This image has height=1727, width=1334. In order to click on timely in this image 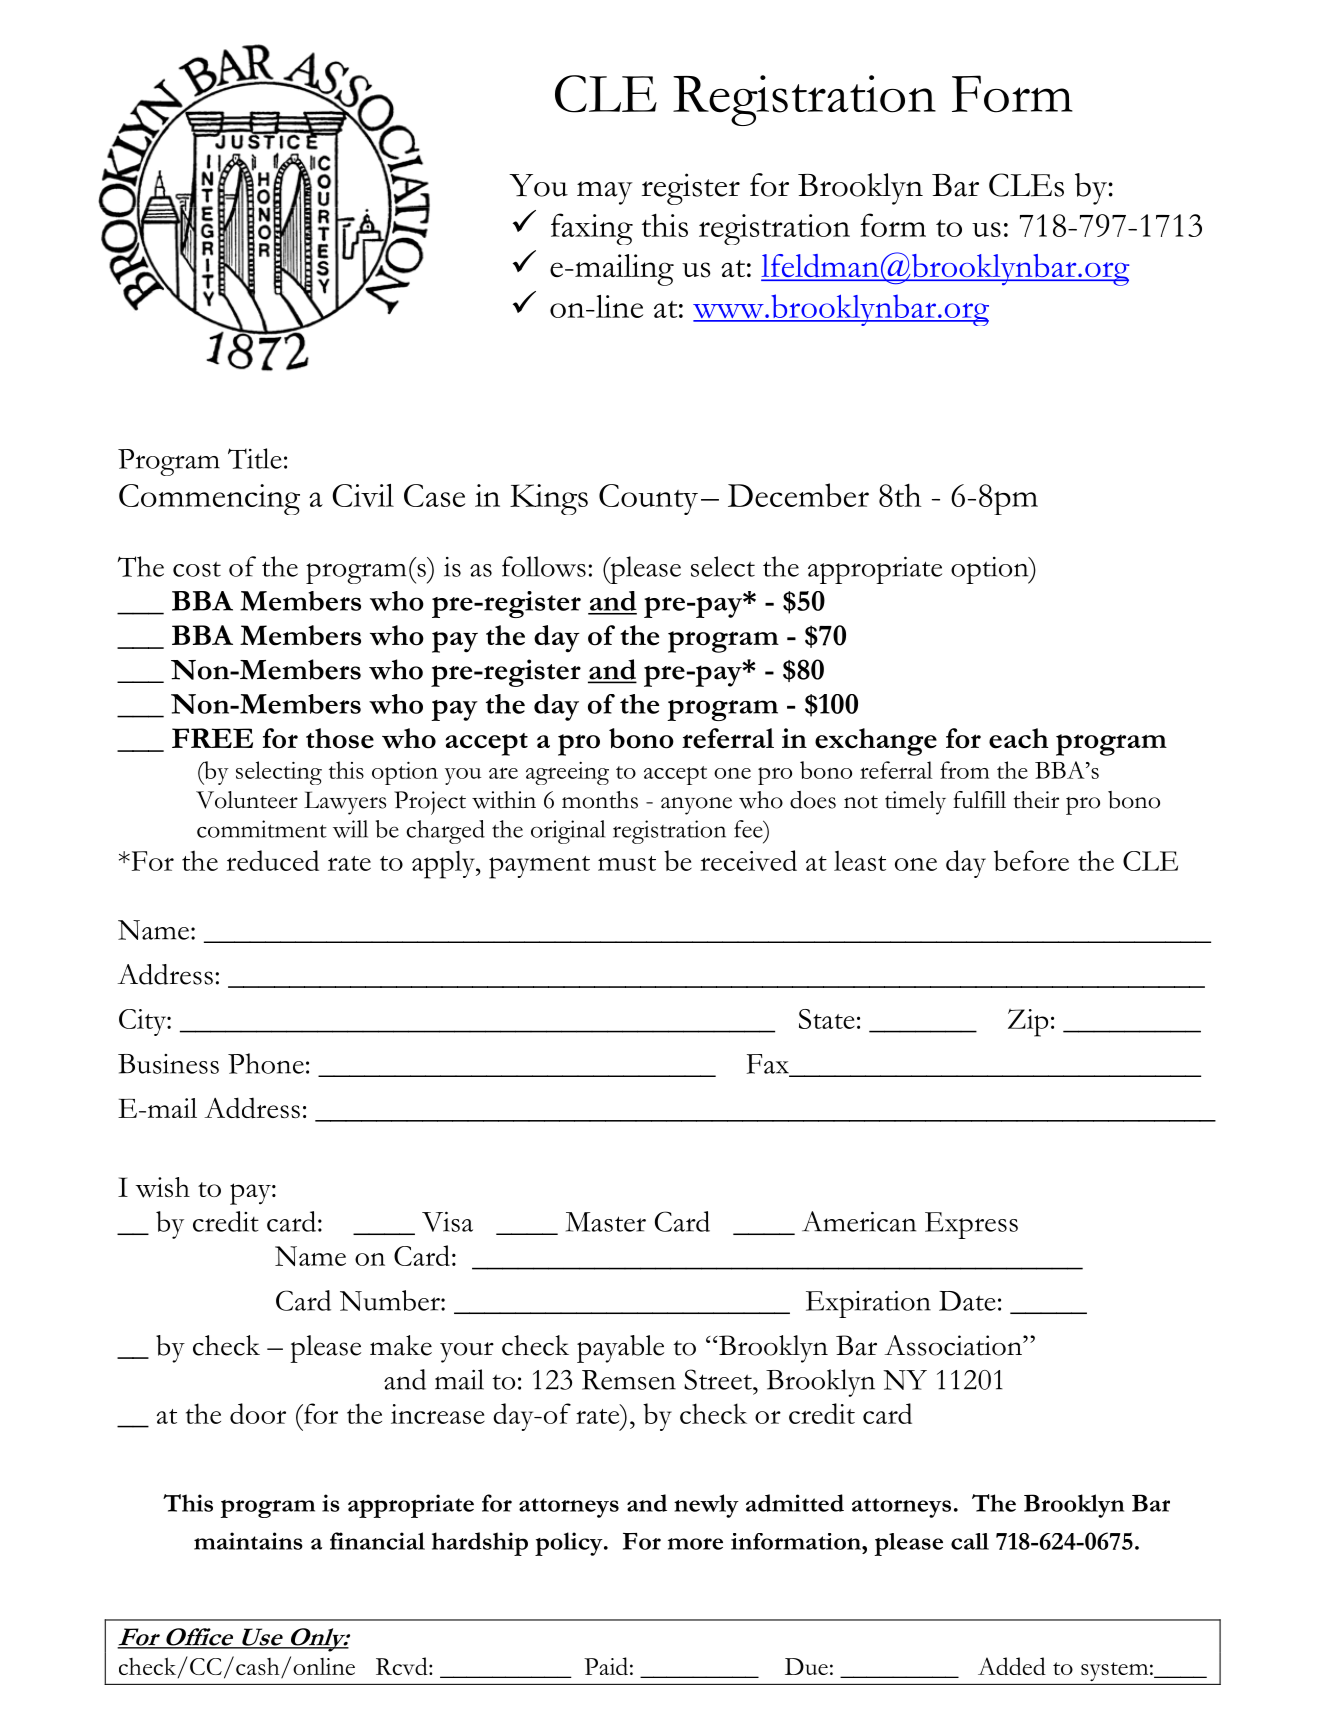, I will do `click(915, 803)`.
